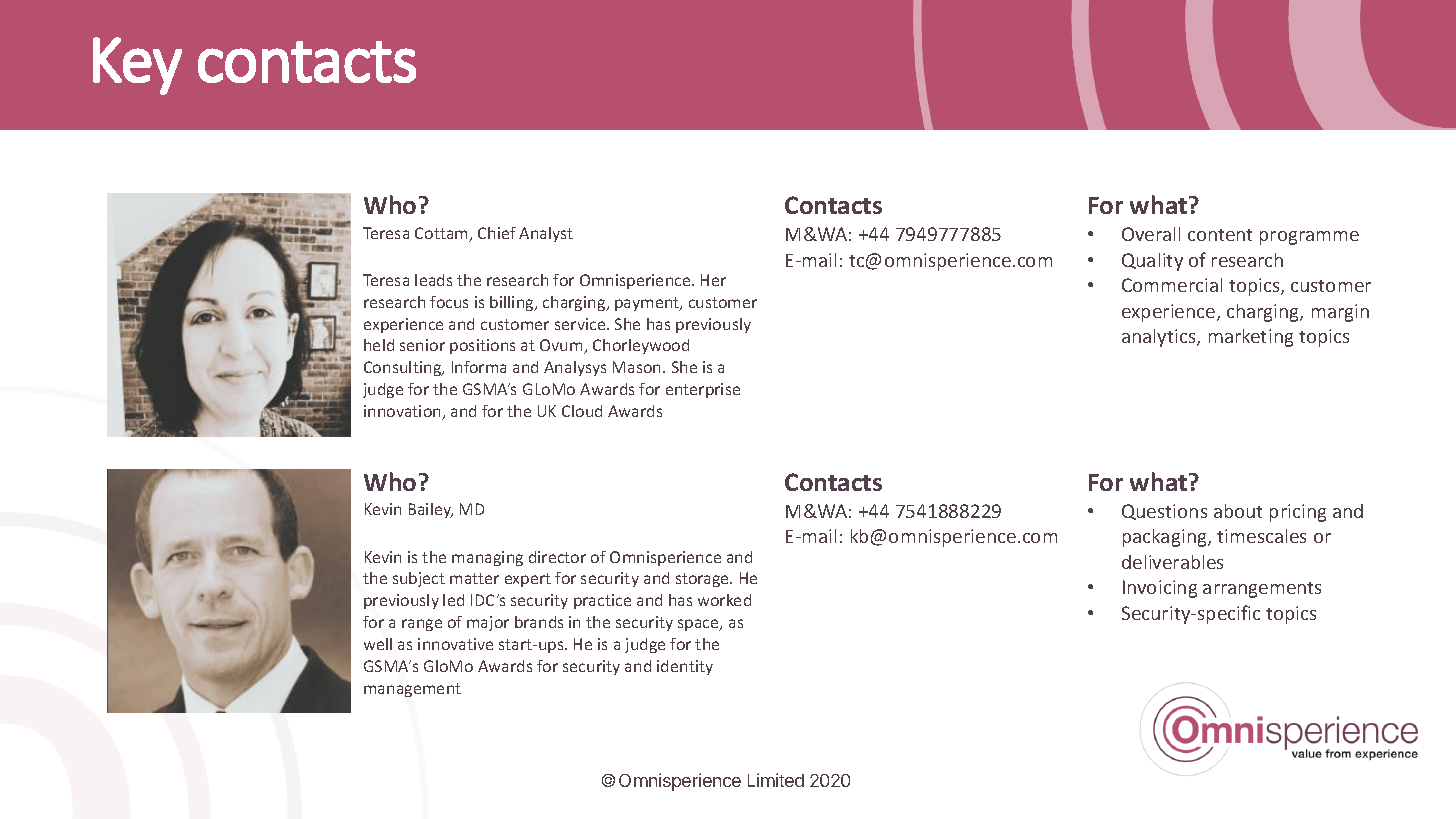  What do you see at coordinates (776, 780) in the page?
I see `Limited` at bounding box center [776, 780].
